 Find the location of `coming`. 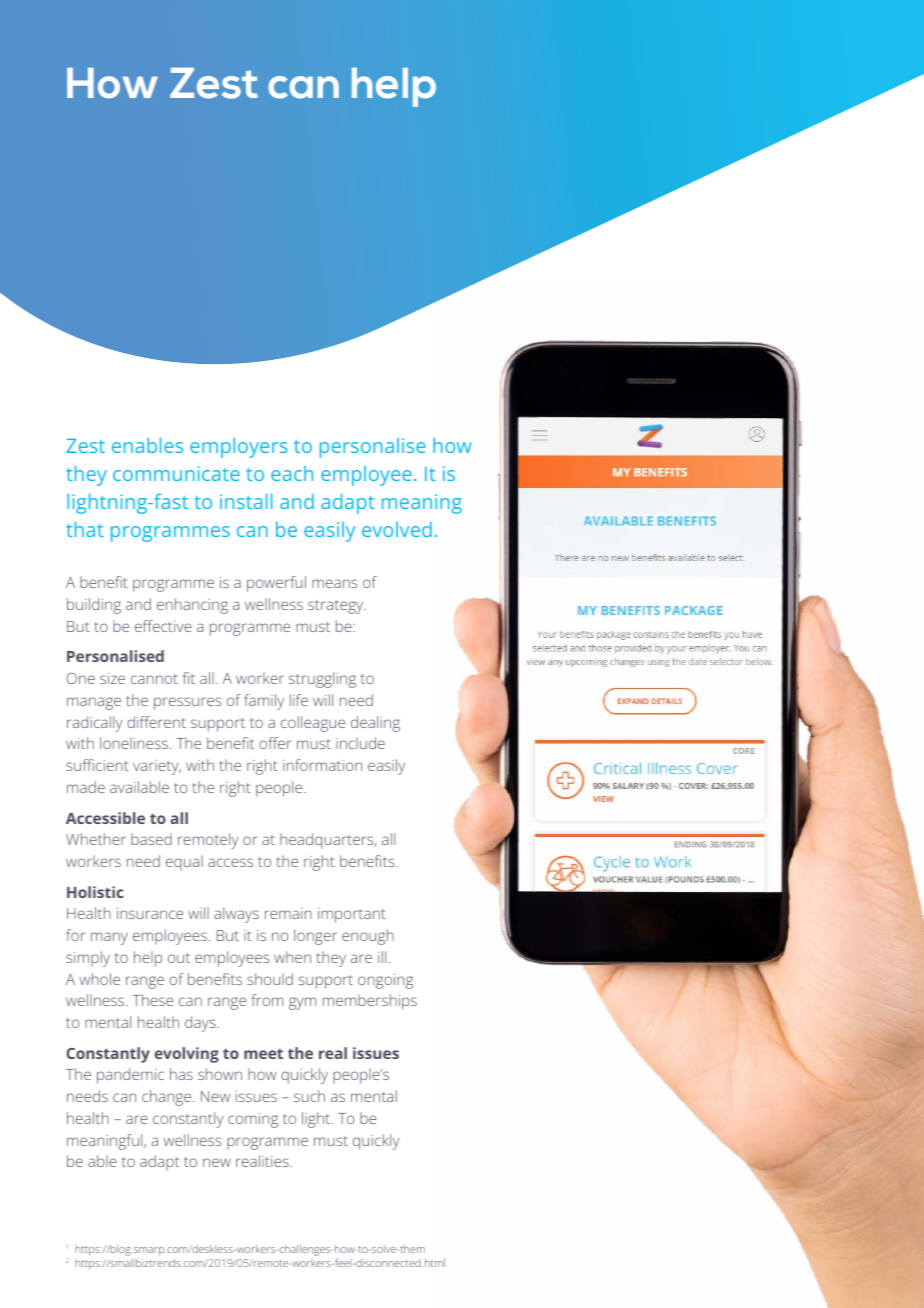

coming is located at coordinates (253, 1120).
